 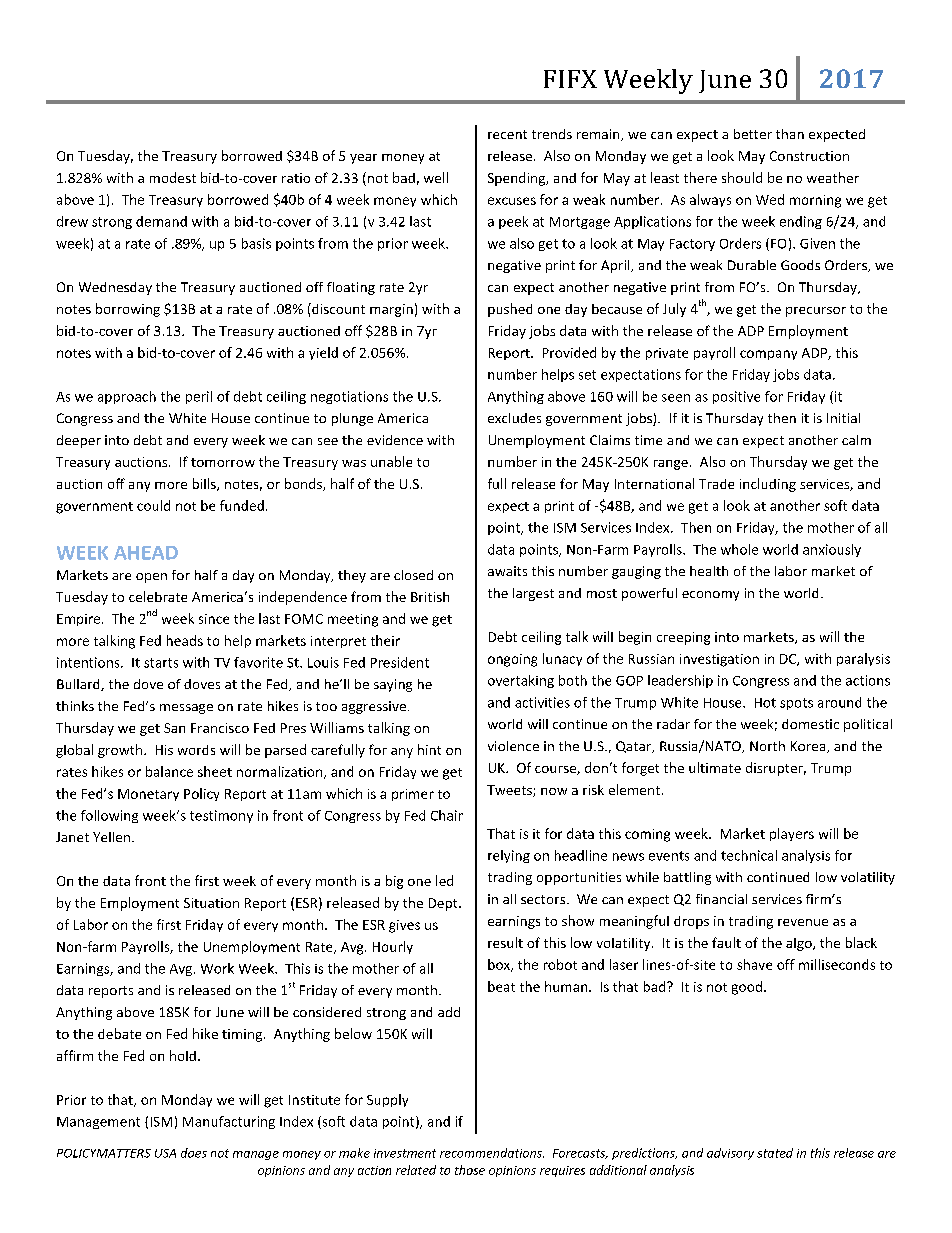 What do you see at coordinates (803, 922) in the screenshot?
I see `revenue` at bounding box center [803, 922].
